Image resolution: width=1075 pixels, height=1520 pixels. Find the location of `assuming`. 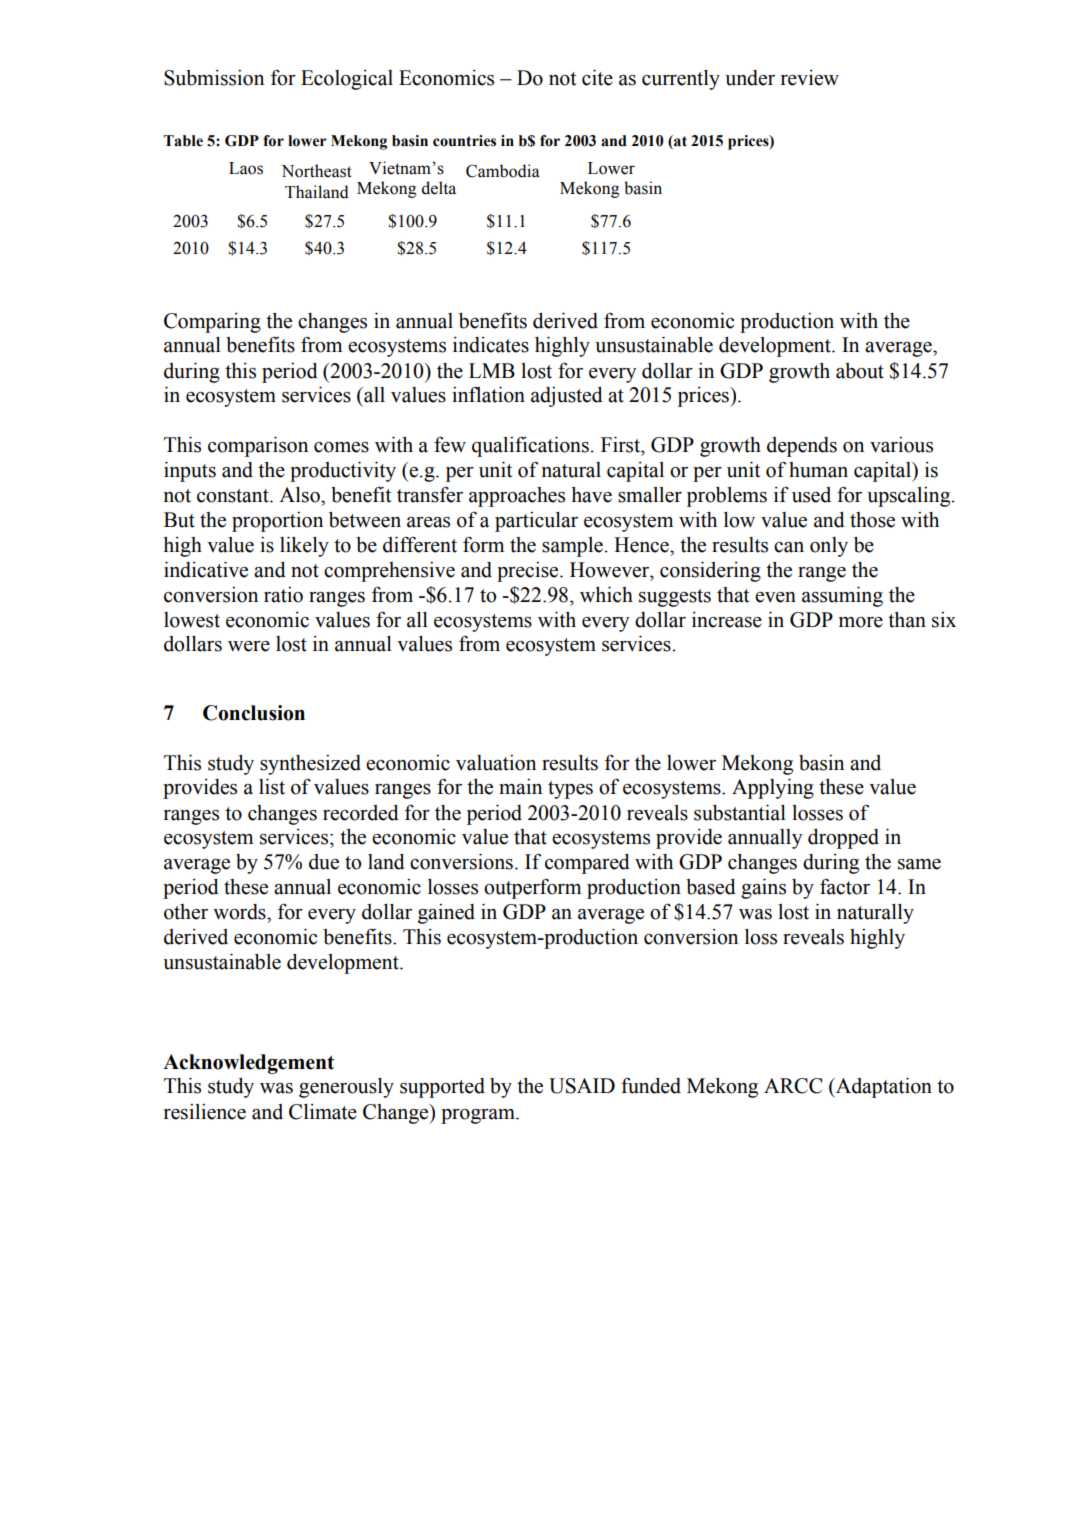

assuming is located at coordinates (842, 597).
